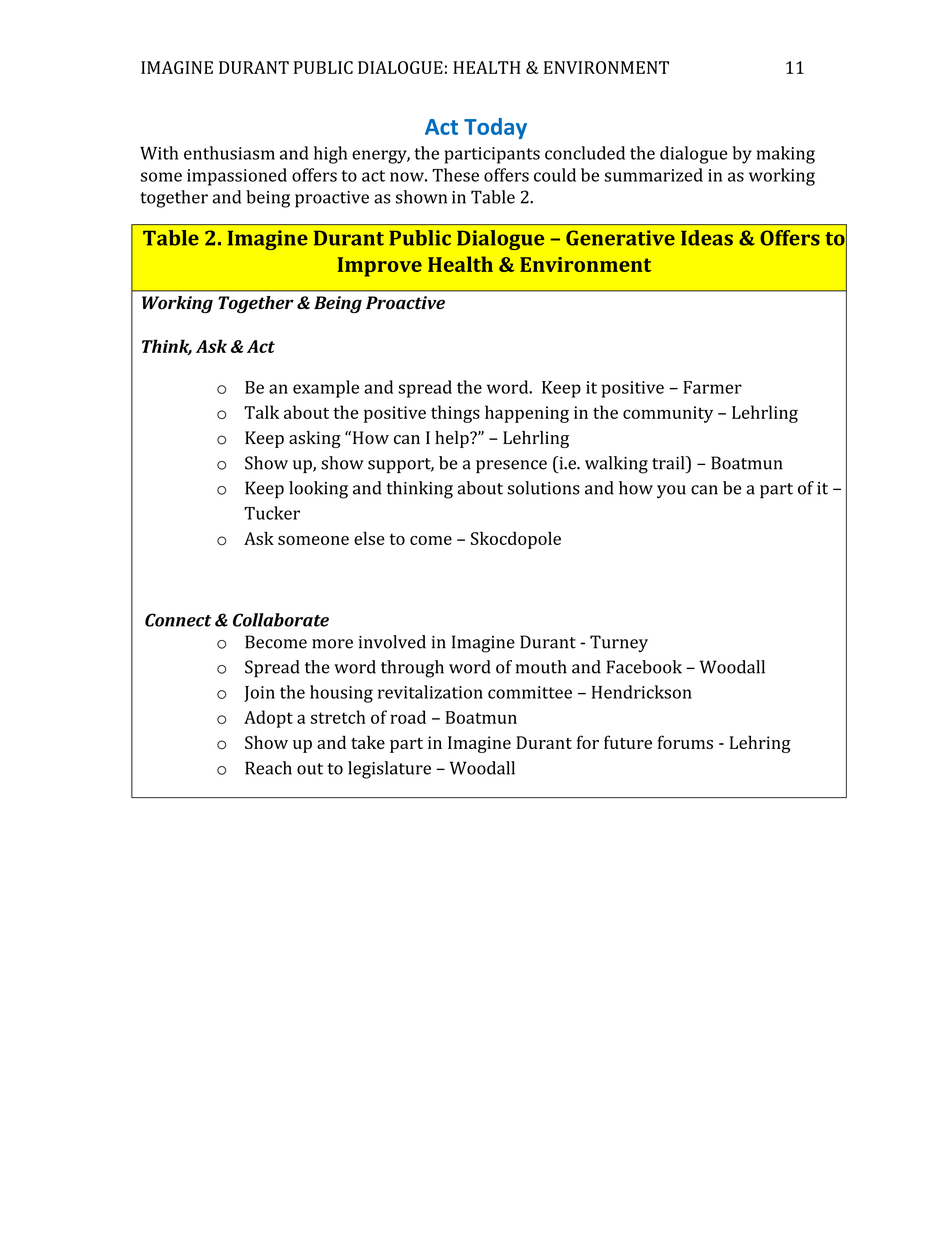 The image size is (952, 1233). Describe the element at coordinates (786, 155) in the screenshot. I see `making` at that location.
